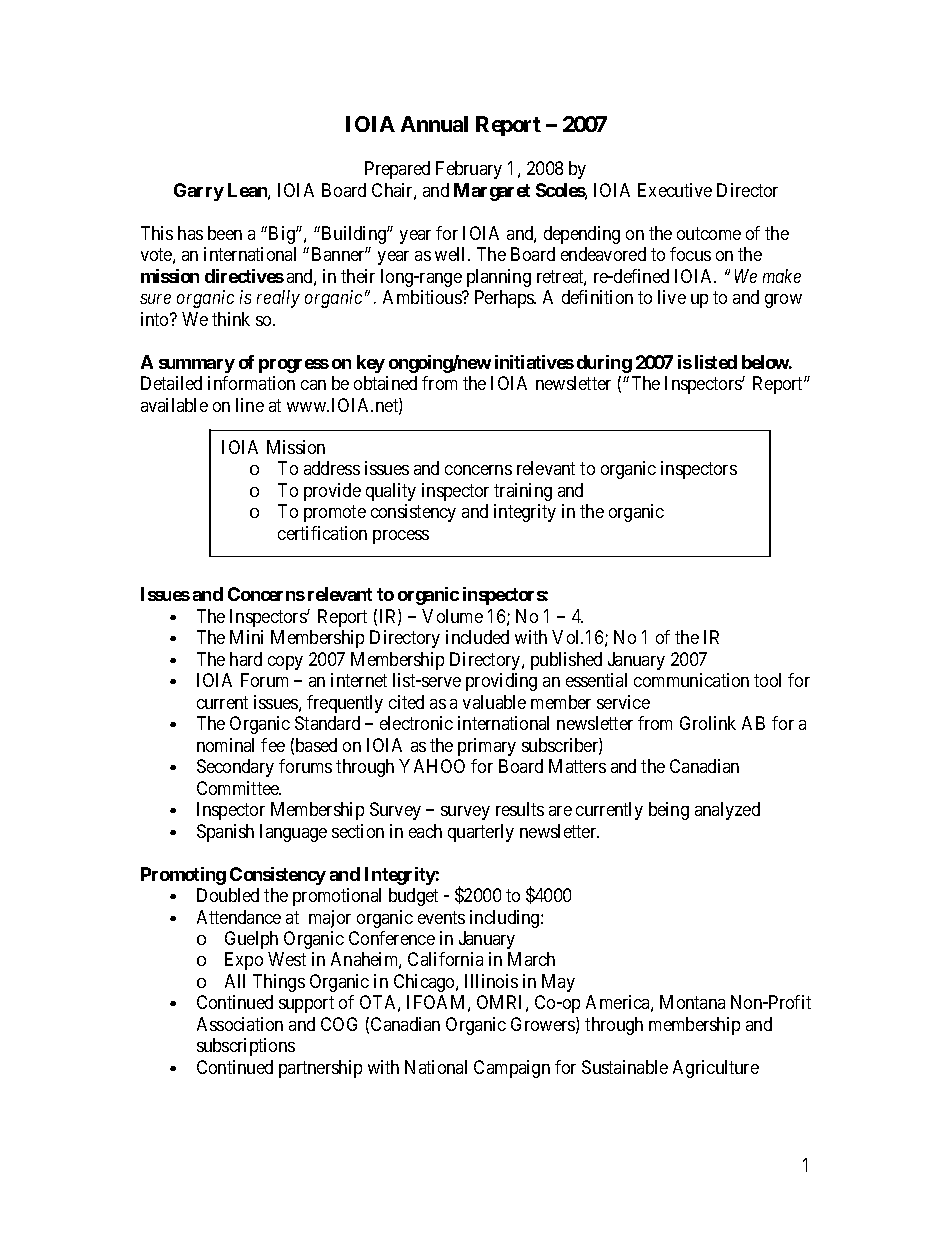 The width and height of the image is (952, 1233). Describe the element at coordinates (691, 680) in the image. I see `communication` at that location.
